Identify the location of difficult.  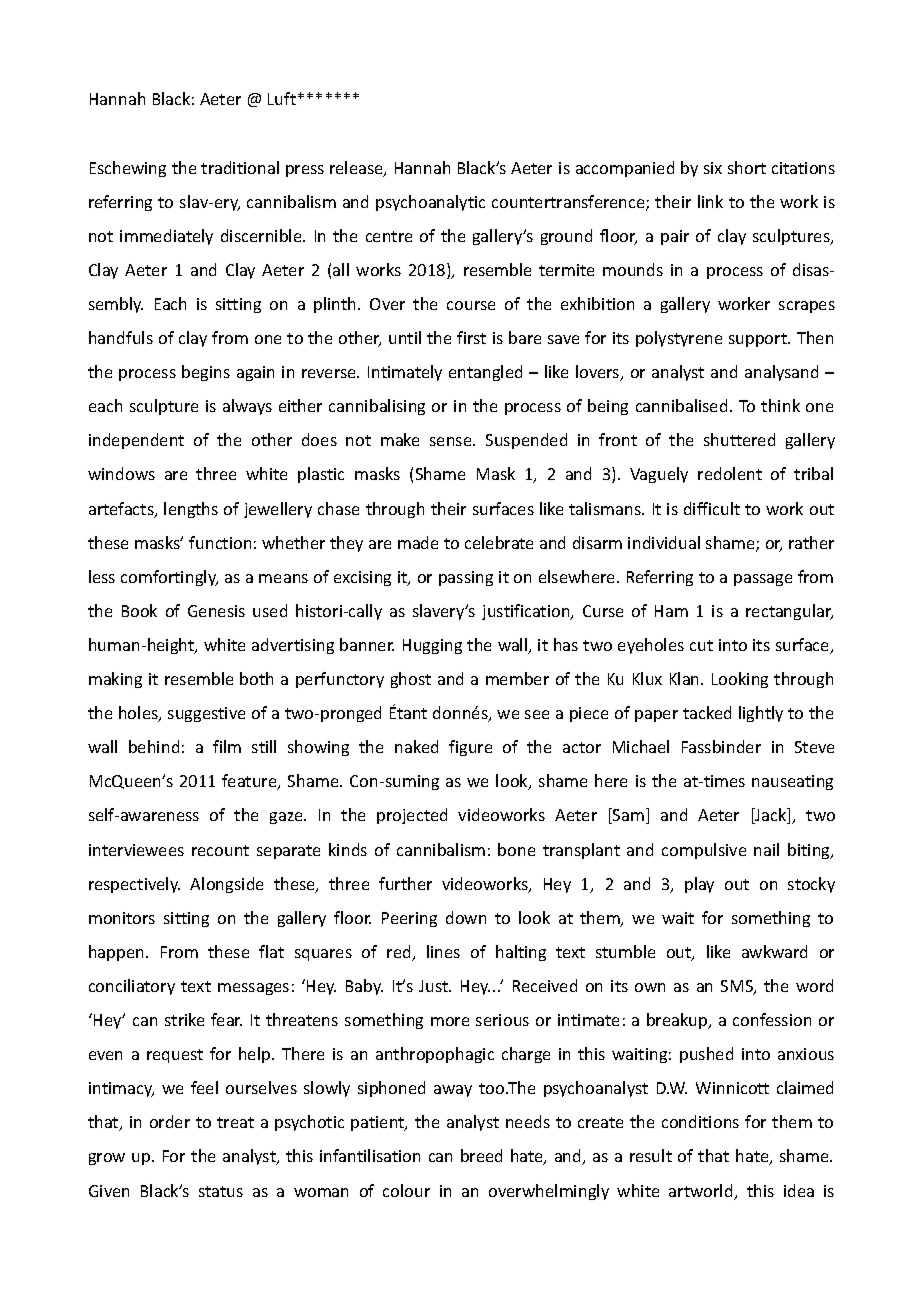
(712, 508).
